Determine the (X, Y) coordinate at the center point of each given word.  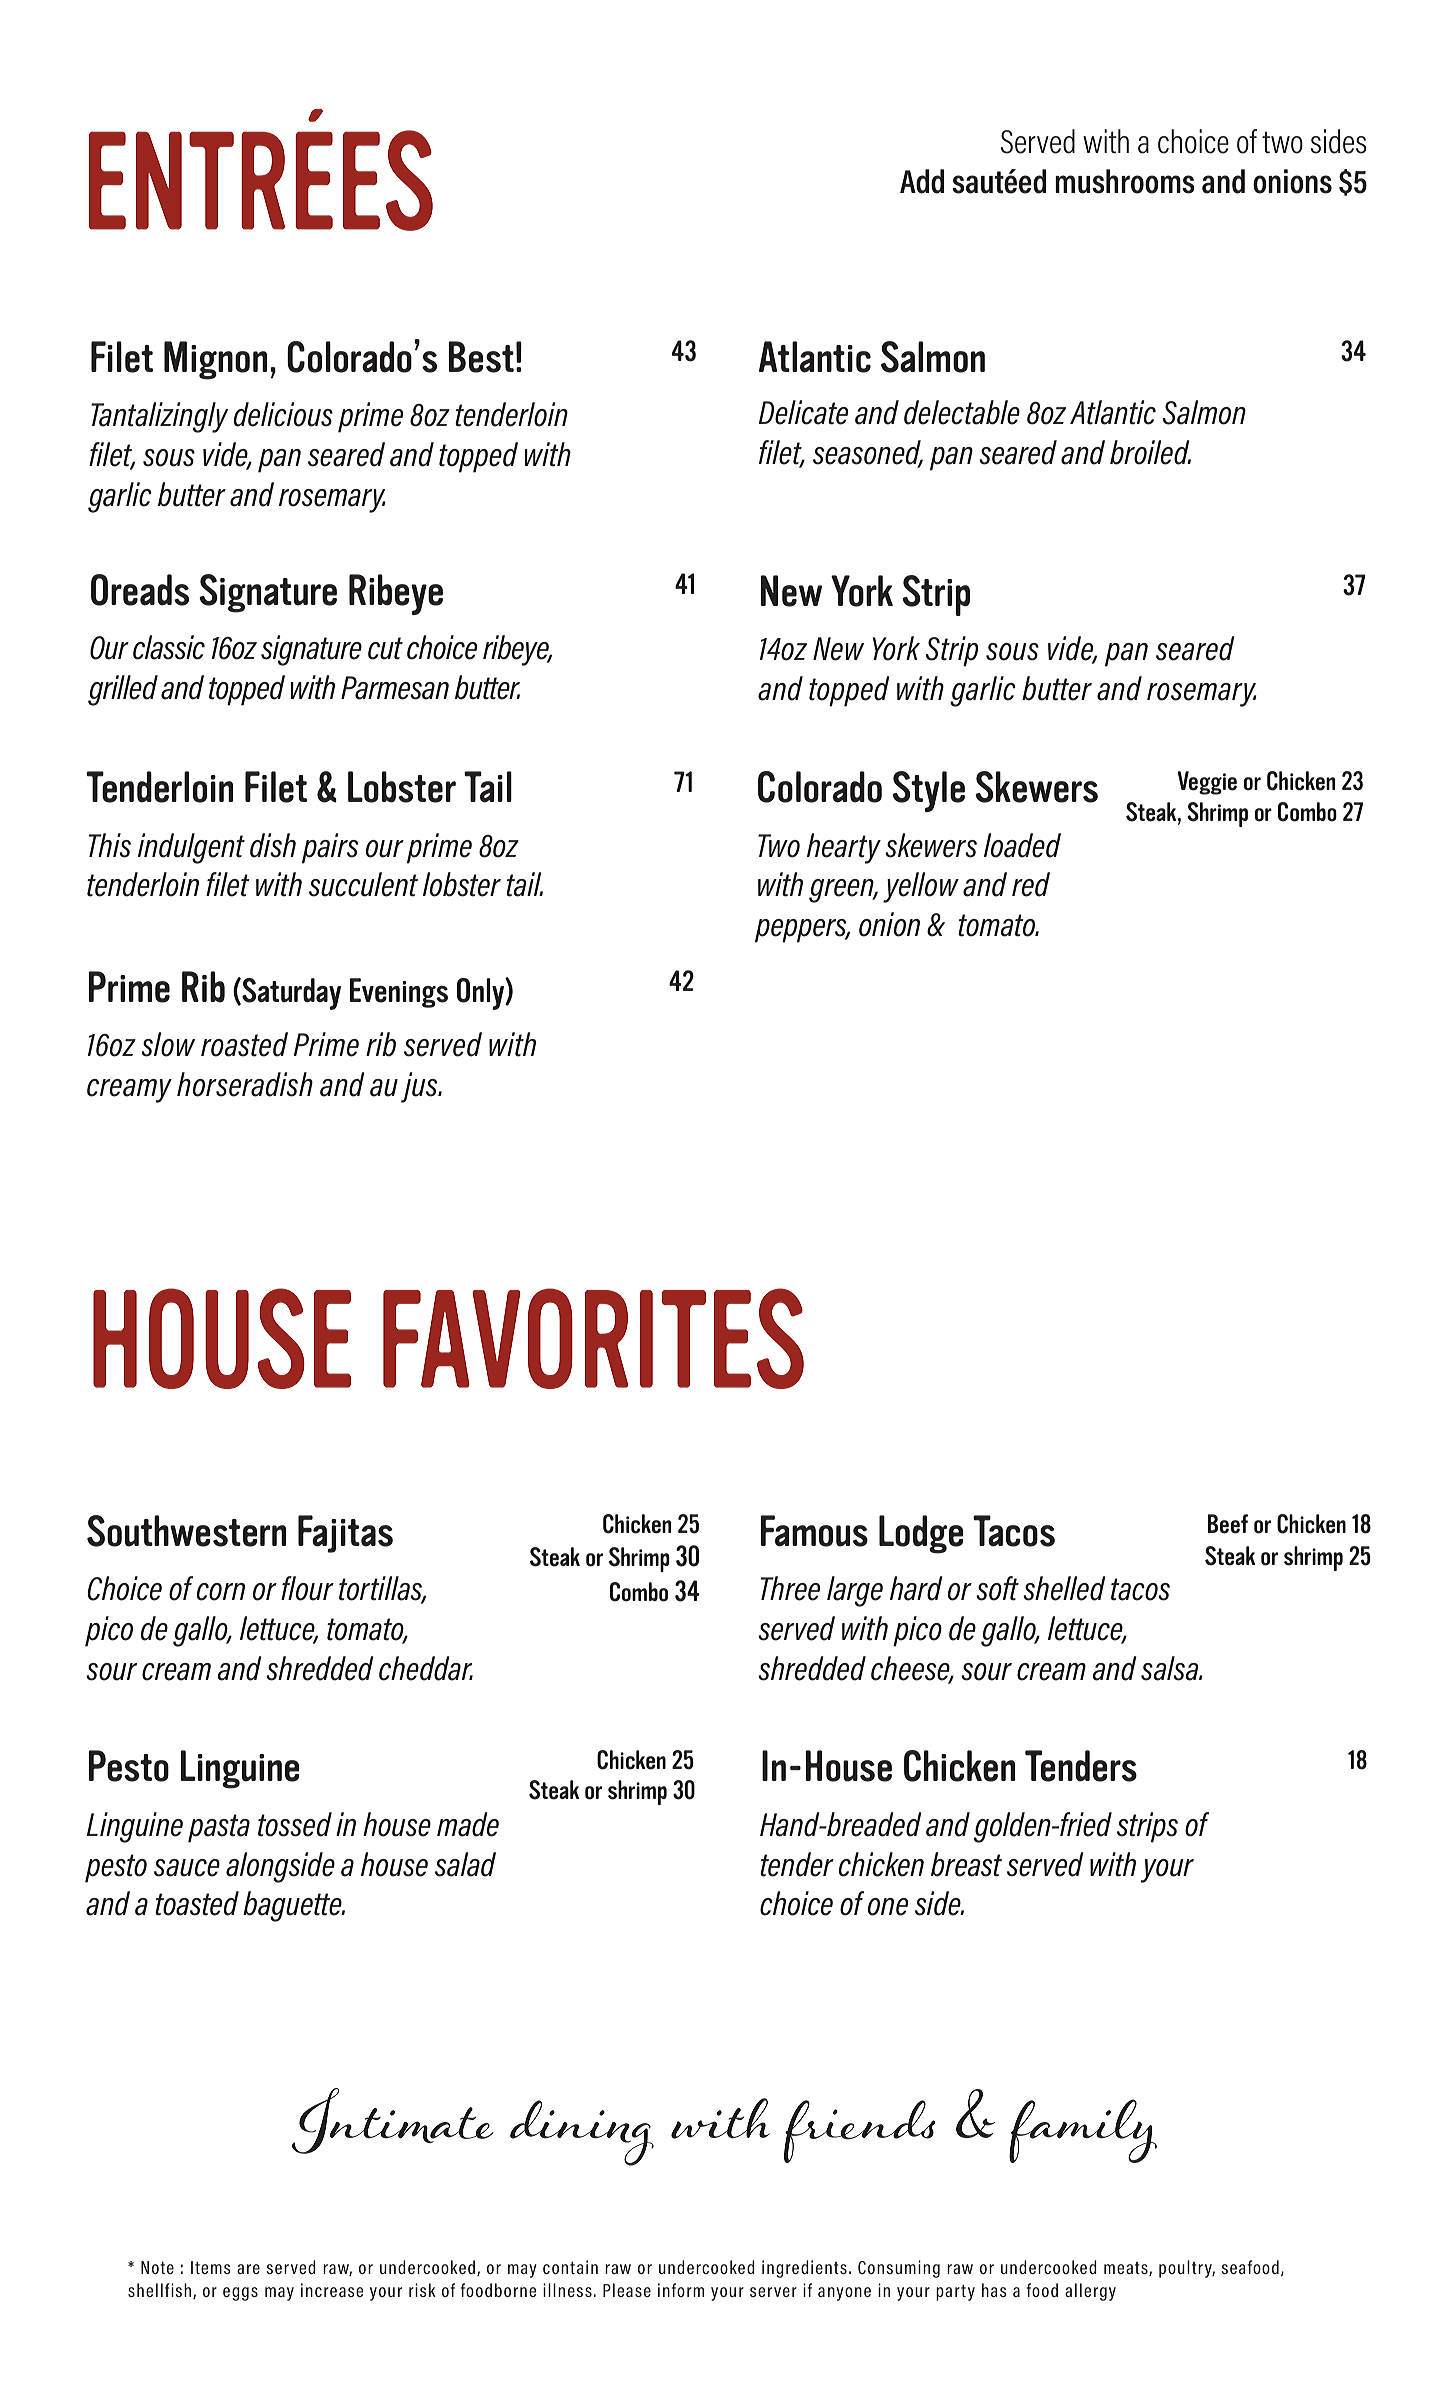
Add (922, 181)
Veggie (1207, 783)
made (468, 1824)
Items (211, 2267)
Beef (1227, 1524)
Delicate (803, 412)
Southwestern (186, 1531)
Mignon (215, 360)
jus (420, 1087)
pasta (219, 1828)
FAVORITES (593, 1338)
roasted (244, 1044)
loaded (1022, 845)
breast (966, 1864)
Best (481, 357)
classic (169, 647)
